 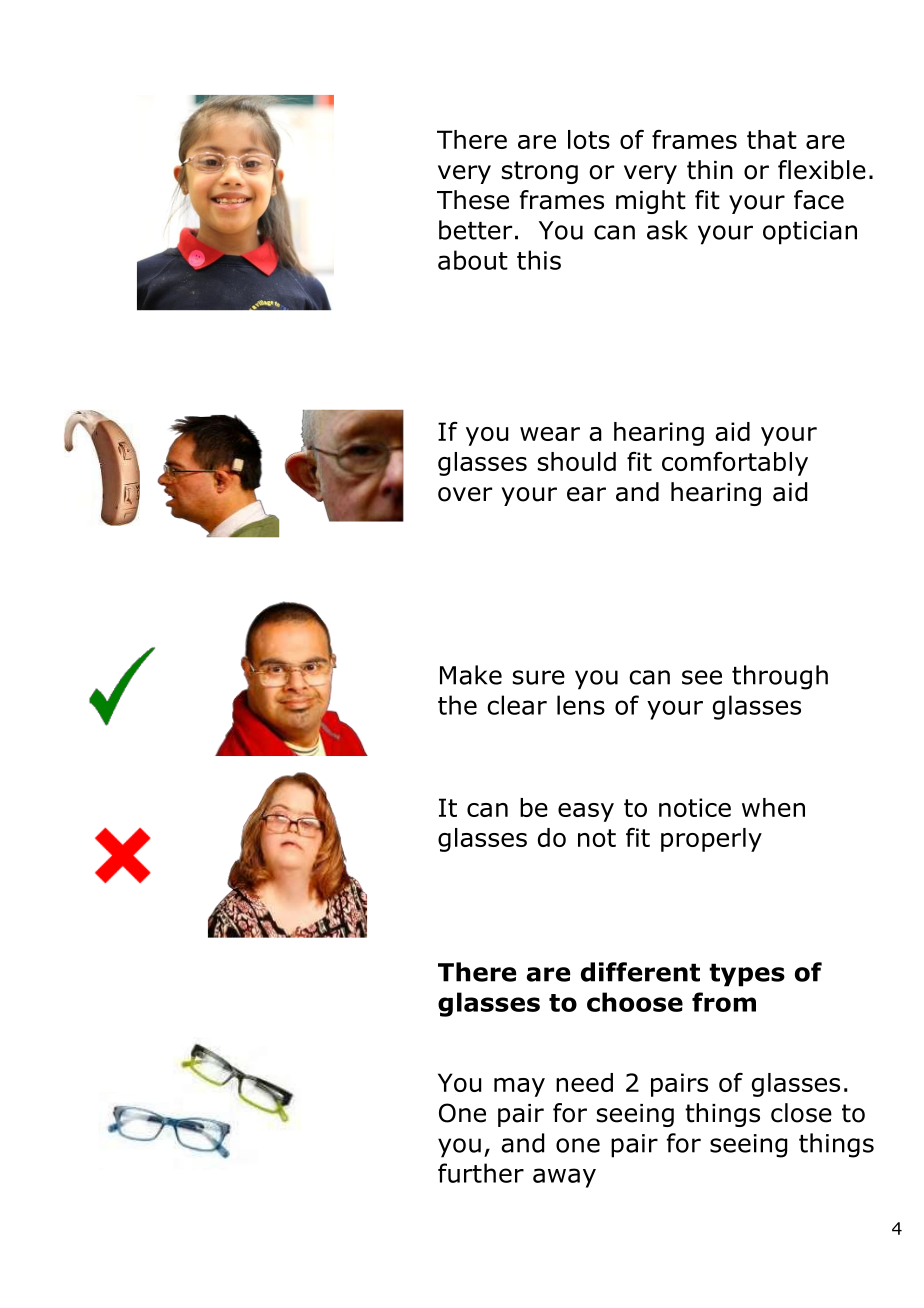 I want to click on when, so click(x=773, y=807).
